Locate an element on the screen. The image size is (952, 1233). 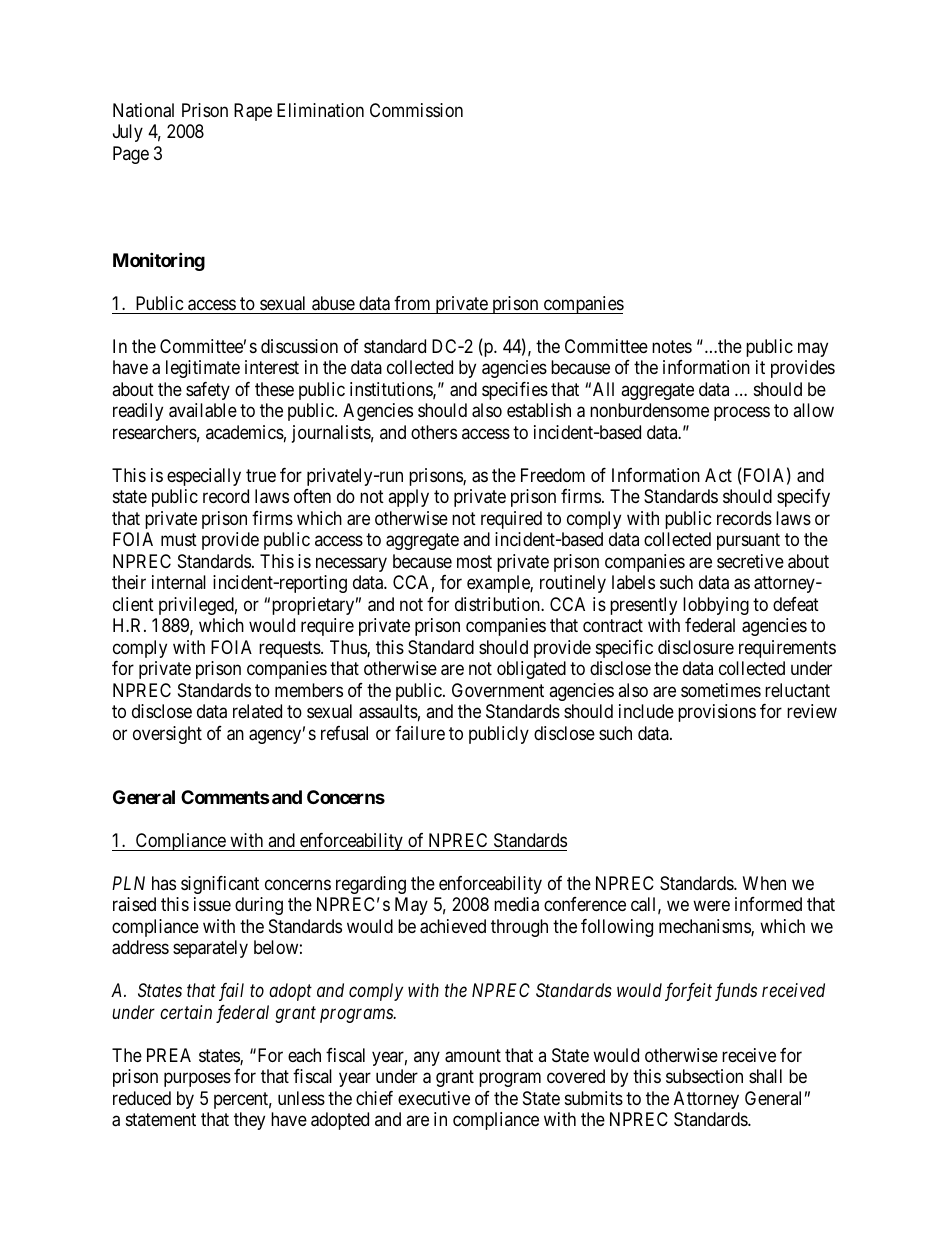
significant is located at coordinates (220, 885).
